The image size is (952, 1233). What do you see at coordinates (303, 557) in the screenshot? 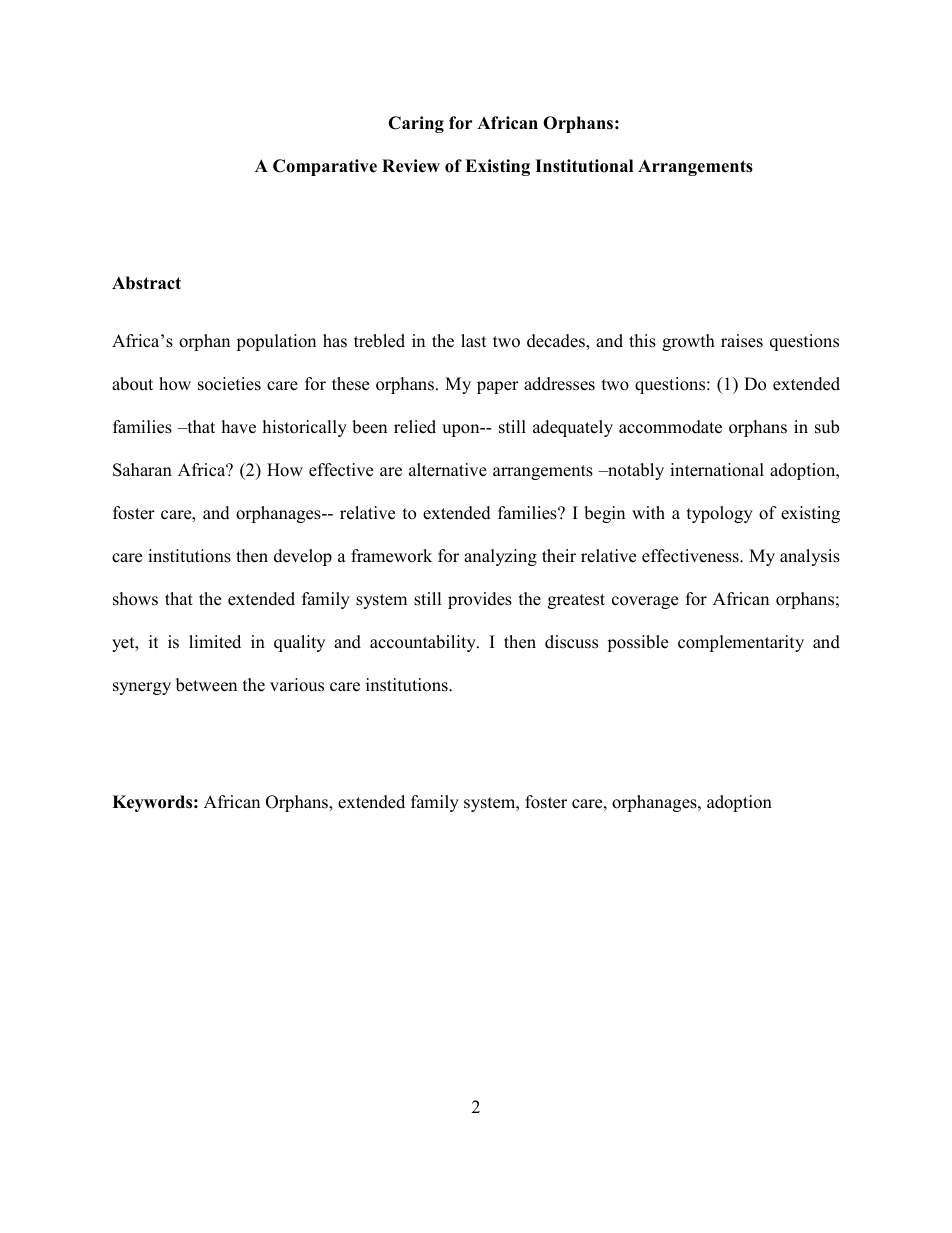
I see `develop` at bounding box center [303, 557].
